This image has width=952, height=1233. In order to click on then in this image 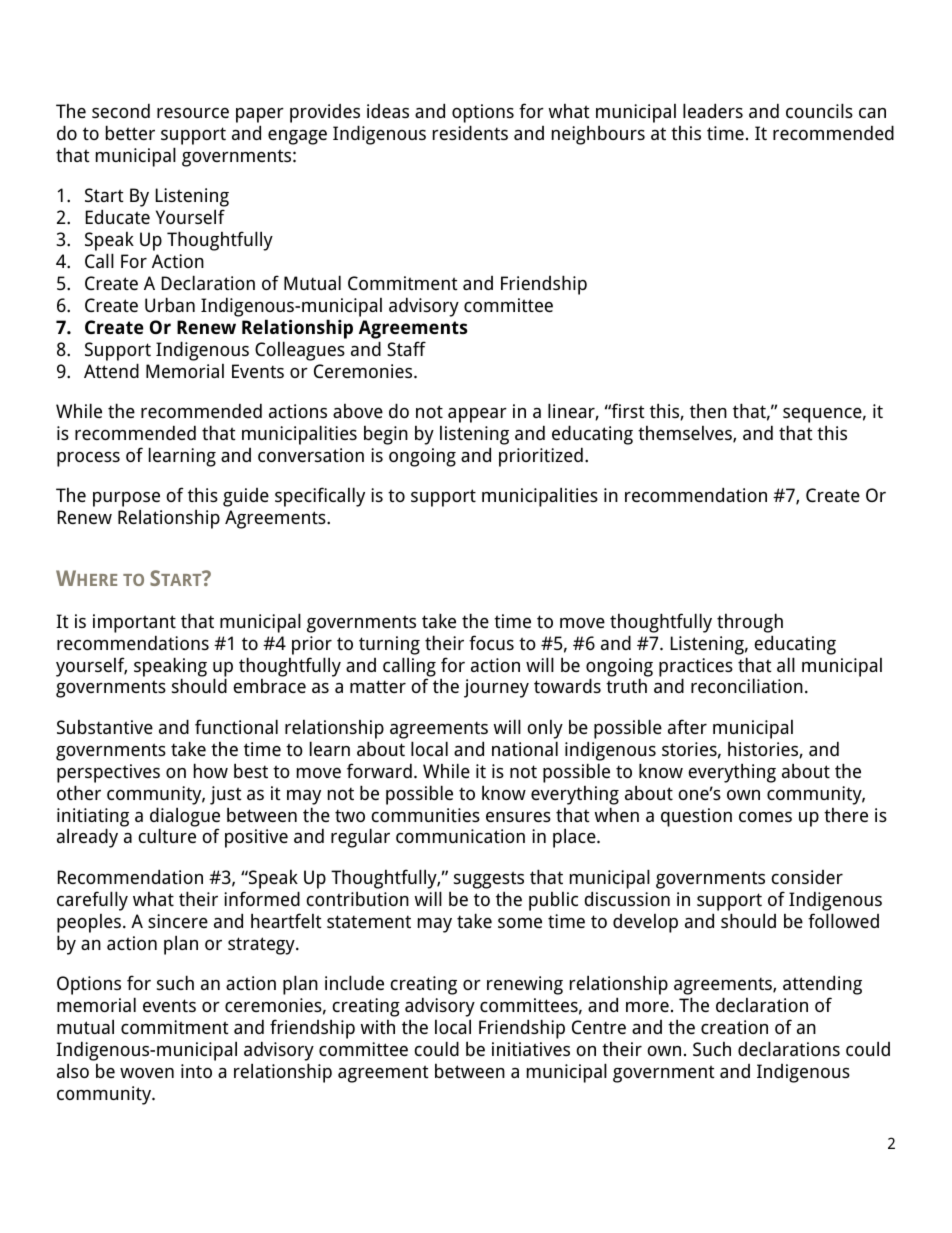, I will do `click(708, 410)`.
